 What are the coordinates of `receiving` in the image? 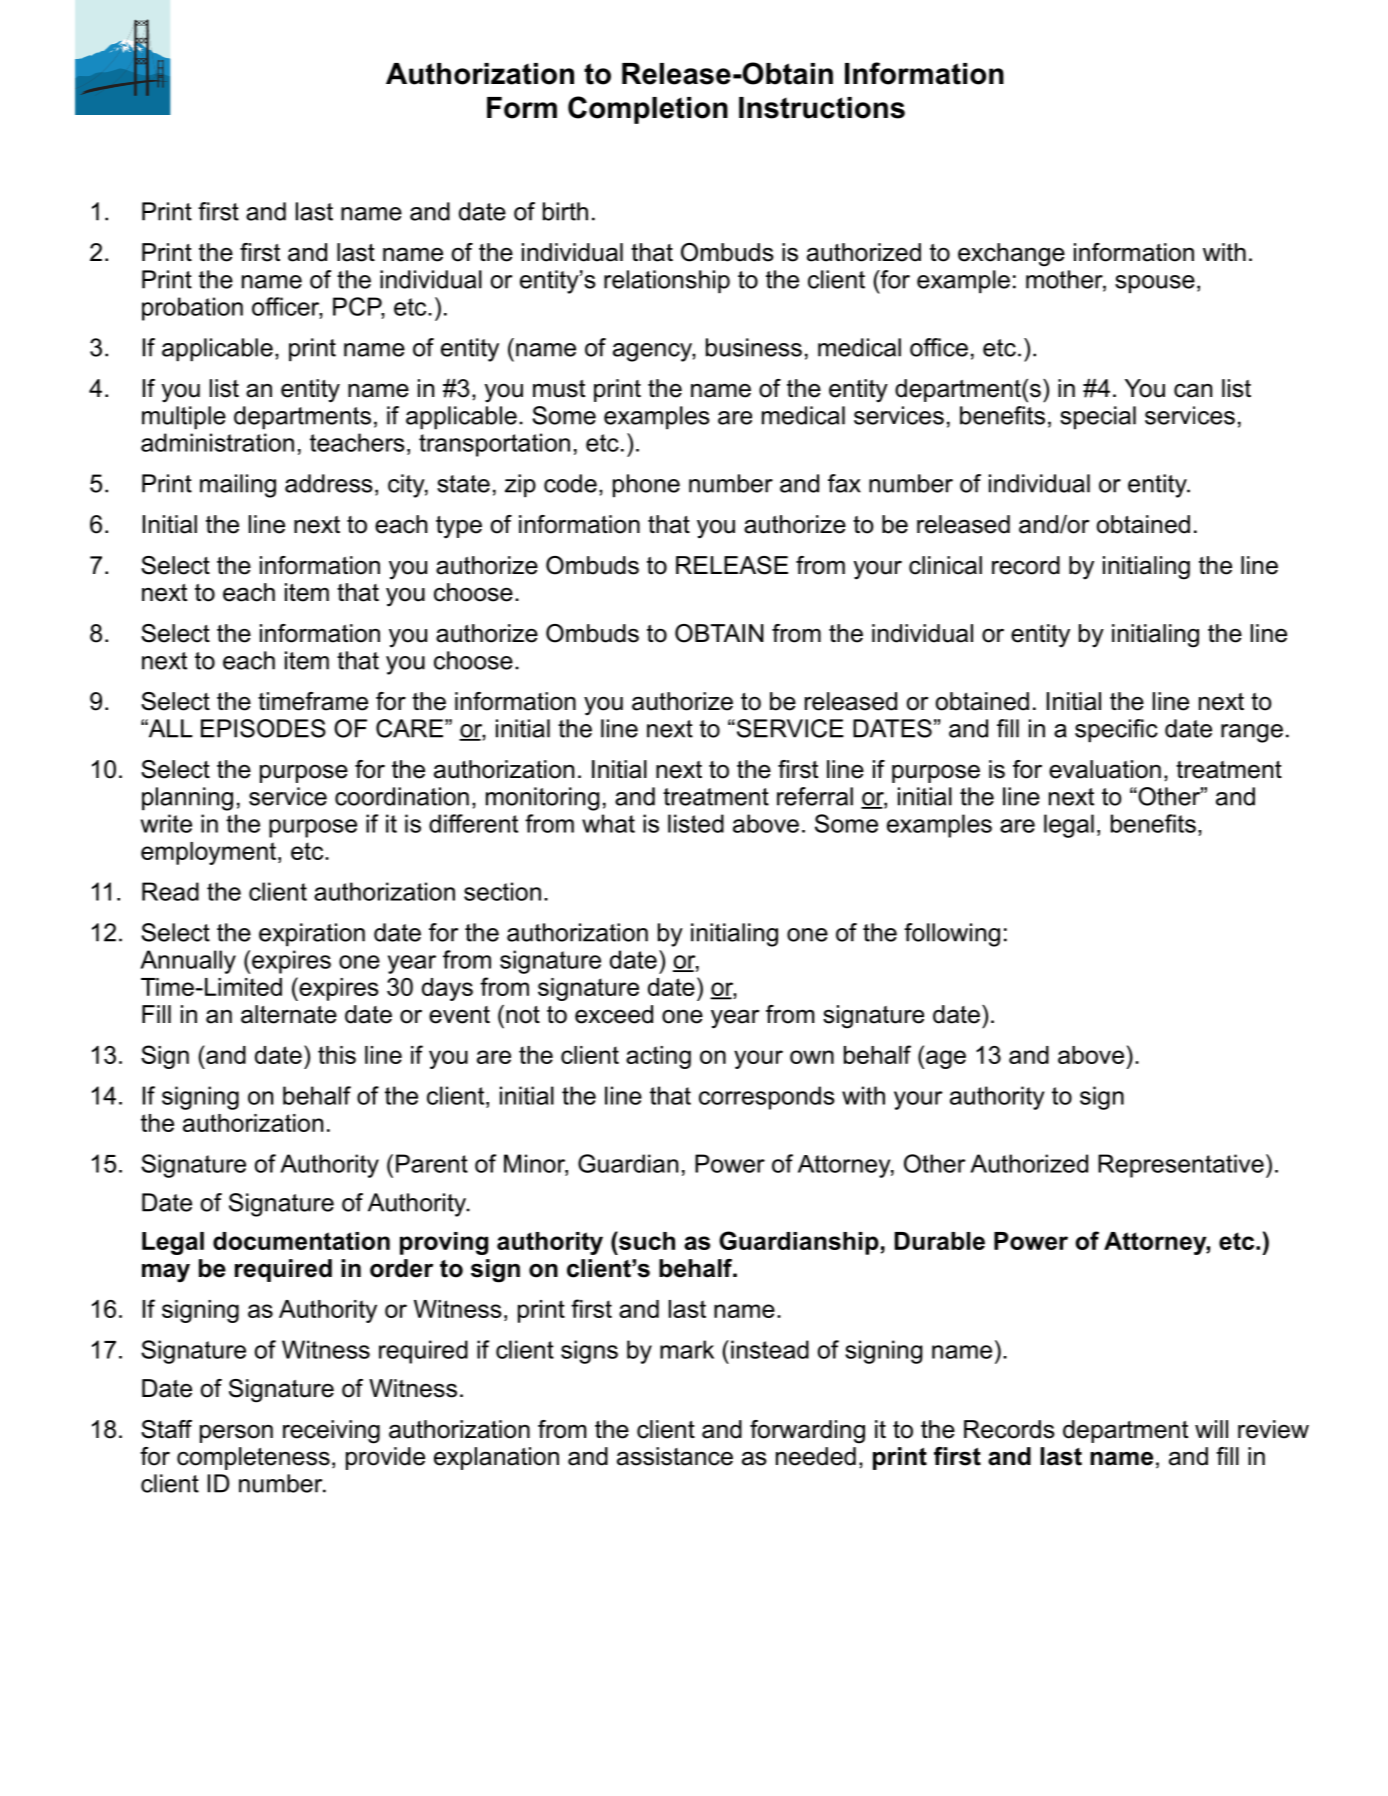 It's located at (331, 1432).
